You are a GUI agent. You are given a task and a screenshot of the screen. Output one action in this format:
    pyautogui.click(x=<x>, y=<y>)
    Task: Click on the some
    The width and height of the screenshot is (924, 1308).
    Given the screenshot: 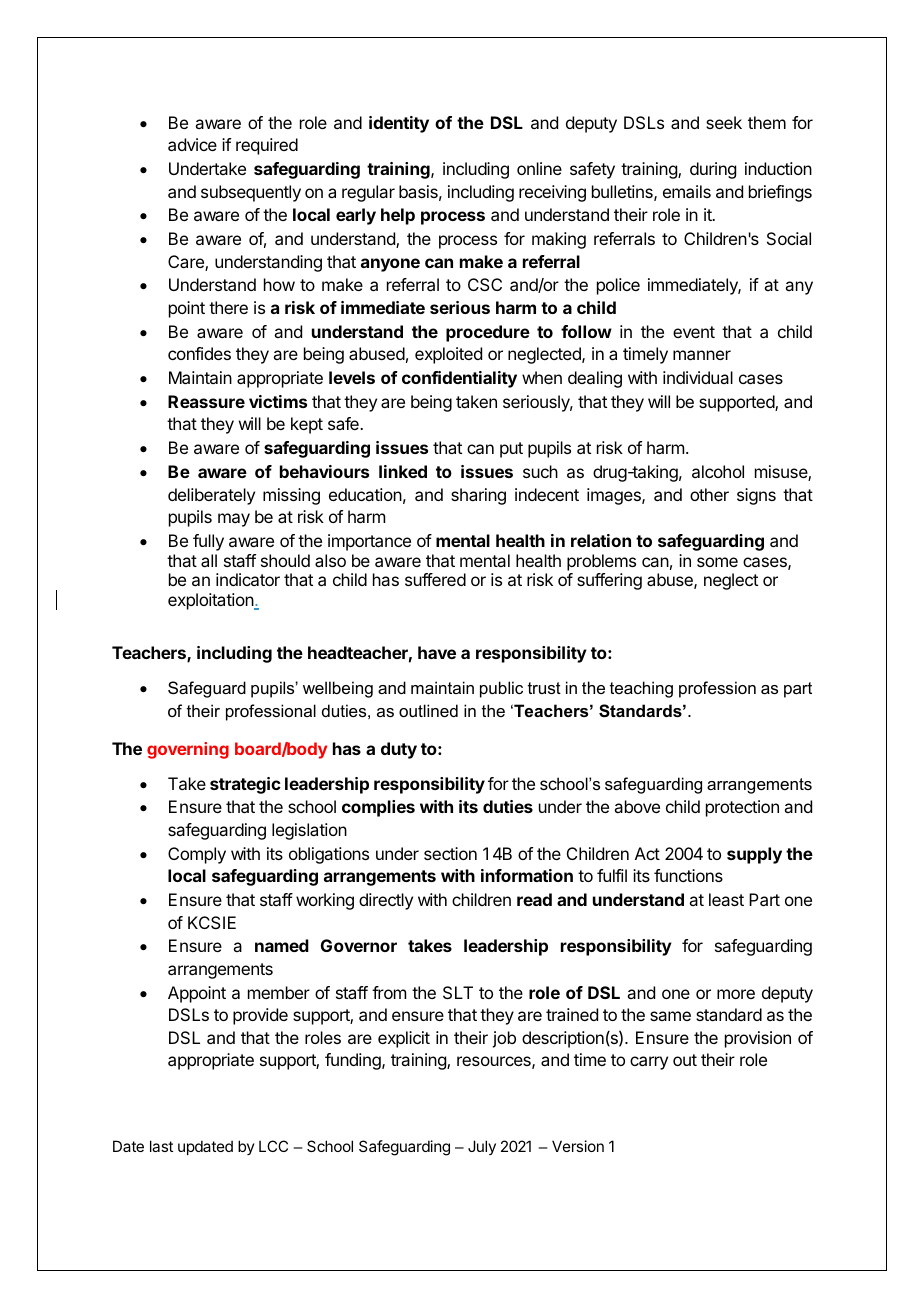 What is the action you would take?
    pyautogui.click(x=717, y=562)
